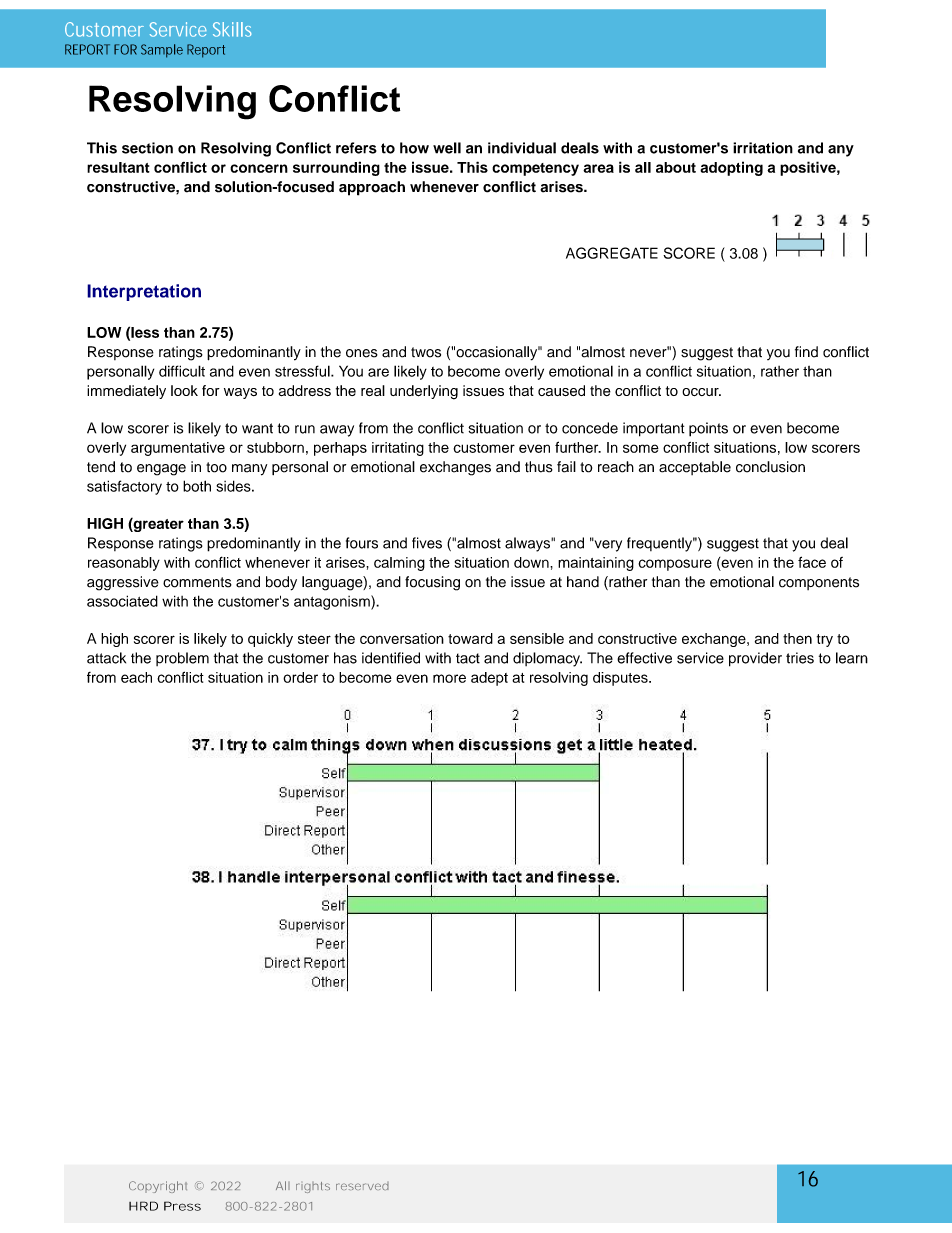 The width and height of the screenshot is (952, 1233). What do you see at coordinates (763, 148) in the screenshot?
I see `irritation` at bounding box center [763, 148].
